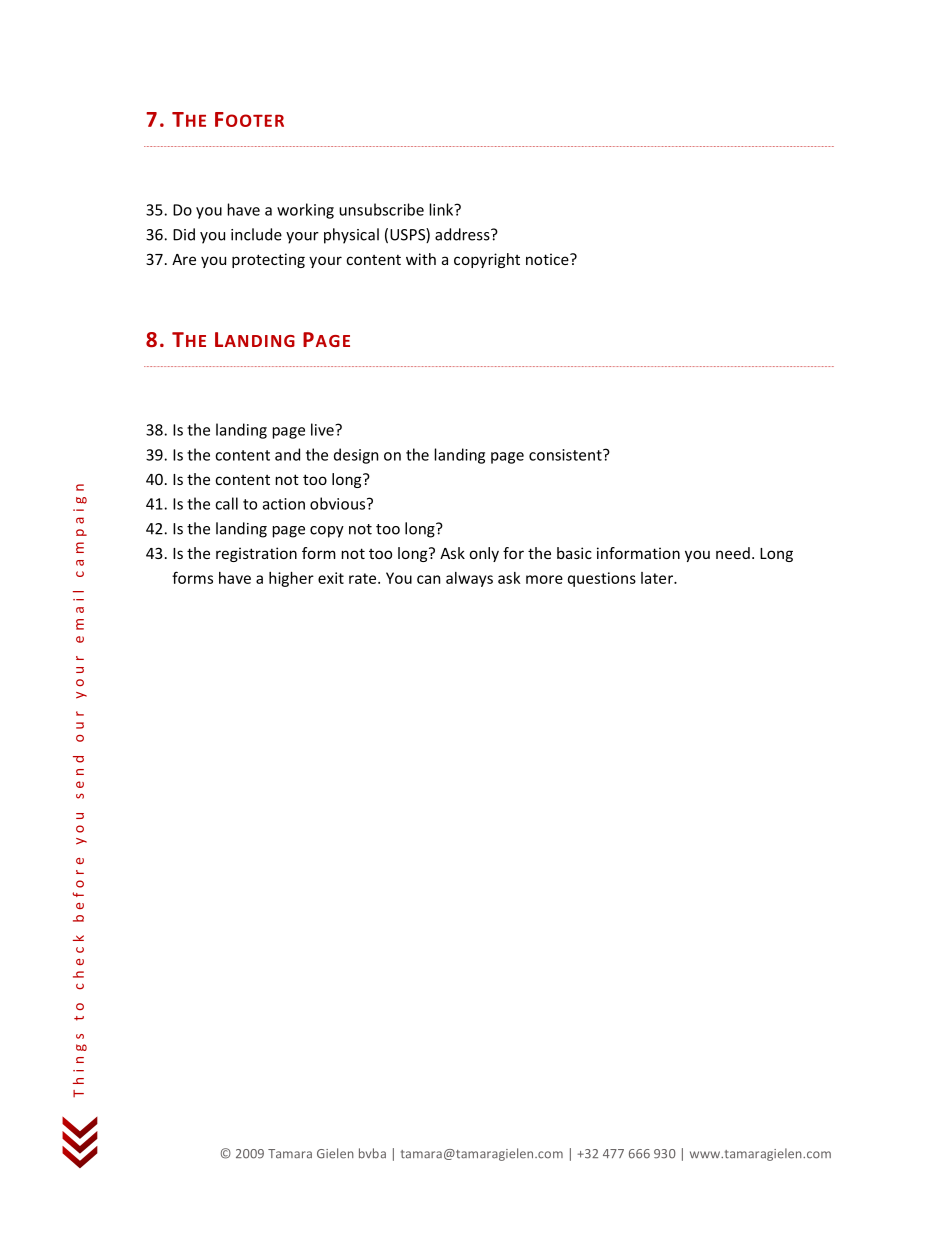  Describe the element at coordinates (339, 503) in the screenshot. I see `obvious` at that location.
